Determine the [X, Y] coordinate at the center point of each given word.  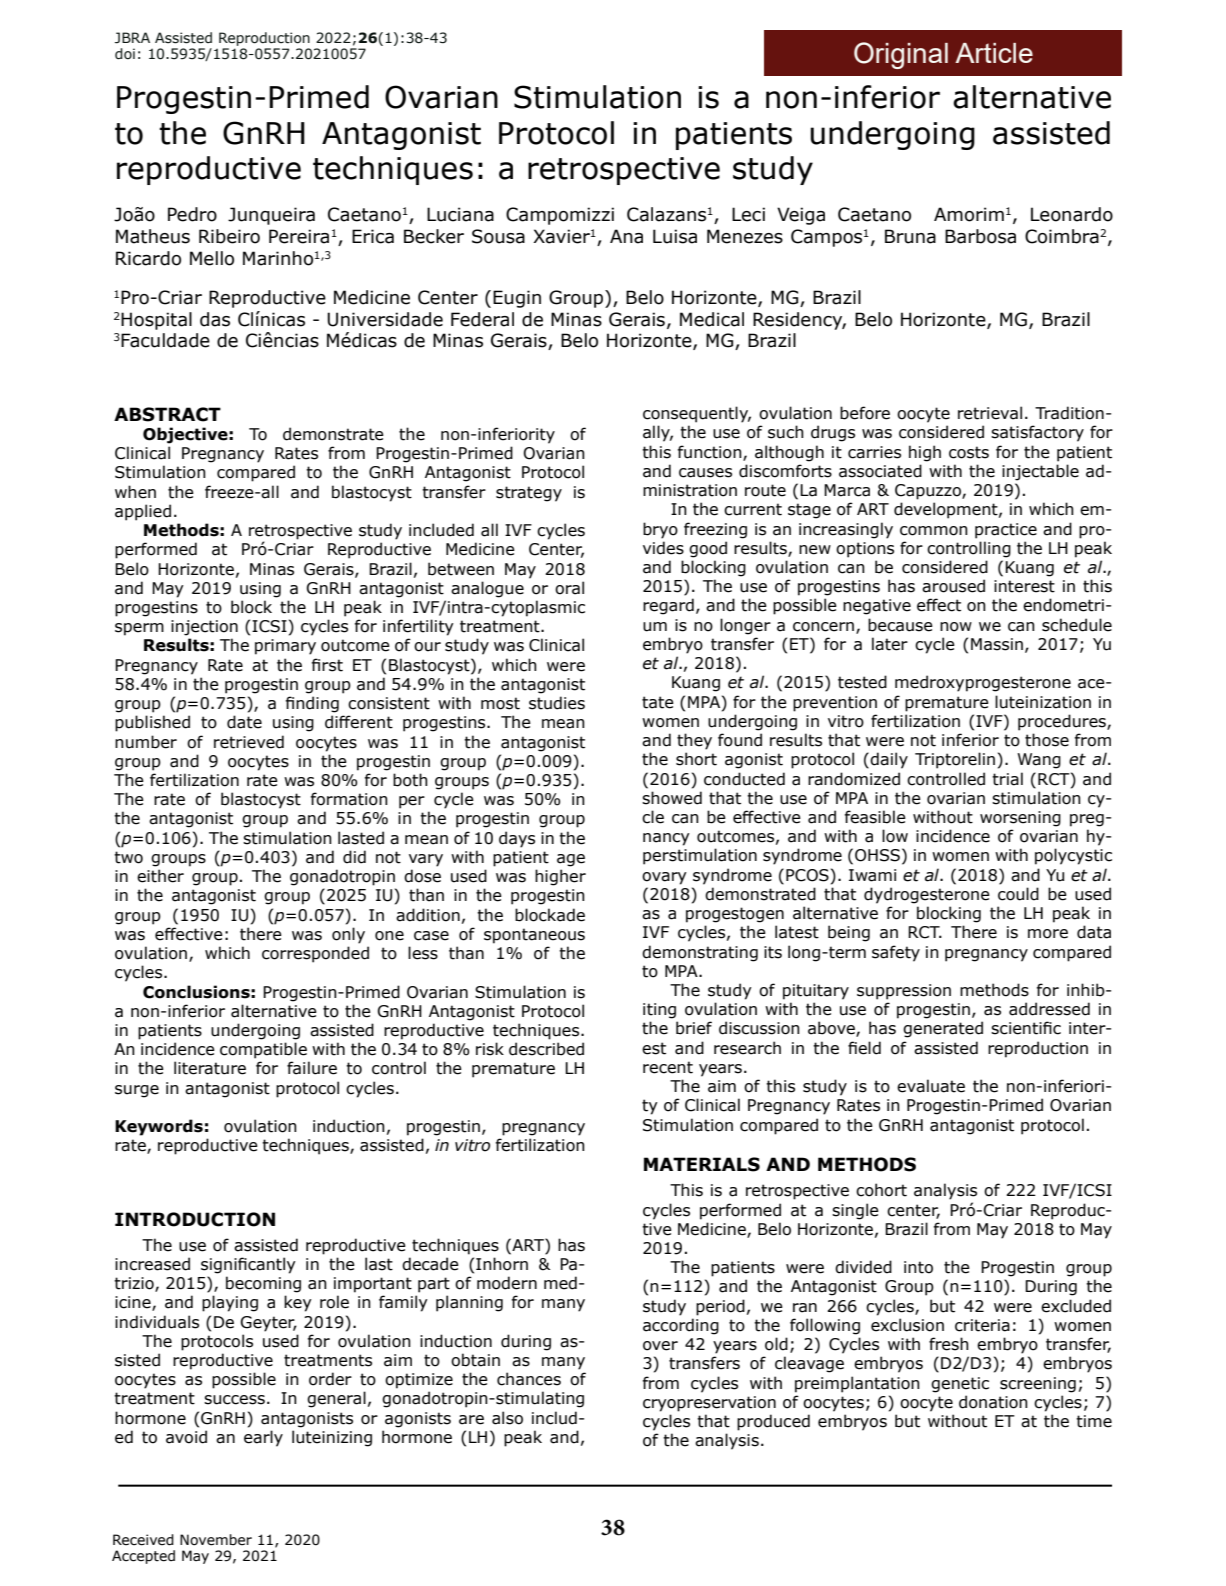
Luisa [675, 236]
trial [1007, 779]
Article [994, 53]
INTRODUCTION [195, 1219]
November [216, 1540]
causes [705, 473]
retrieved [249, 742]
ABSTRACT [167, 414]
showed [672, 798]
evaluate [931, 1086]
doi [125, 54]
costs [969, 452]
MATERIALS [702, 1164]
